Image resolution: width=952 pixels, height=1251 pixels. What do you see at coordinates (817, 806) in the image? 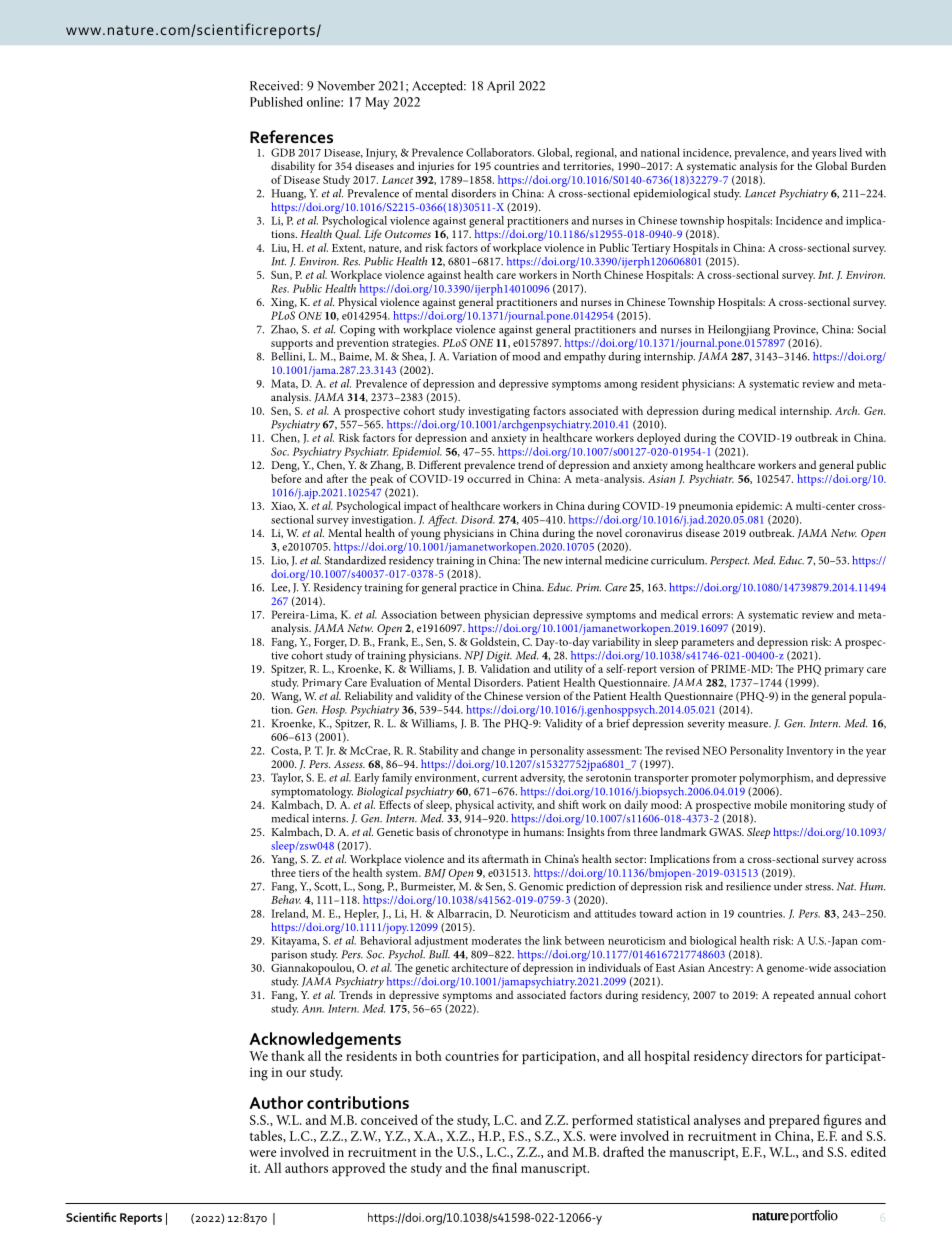
I see `monitoring` at bounding box center [817, 806].
